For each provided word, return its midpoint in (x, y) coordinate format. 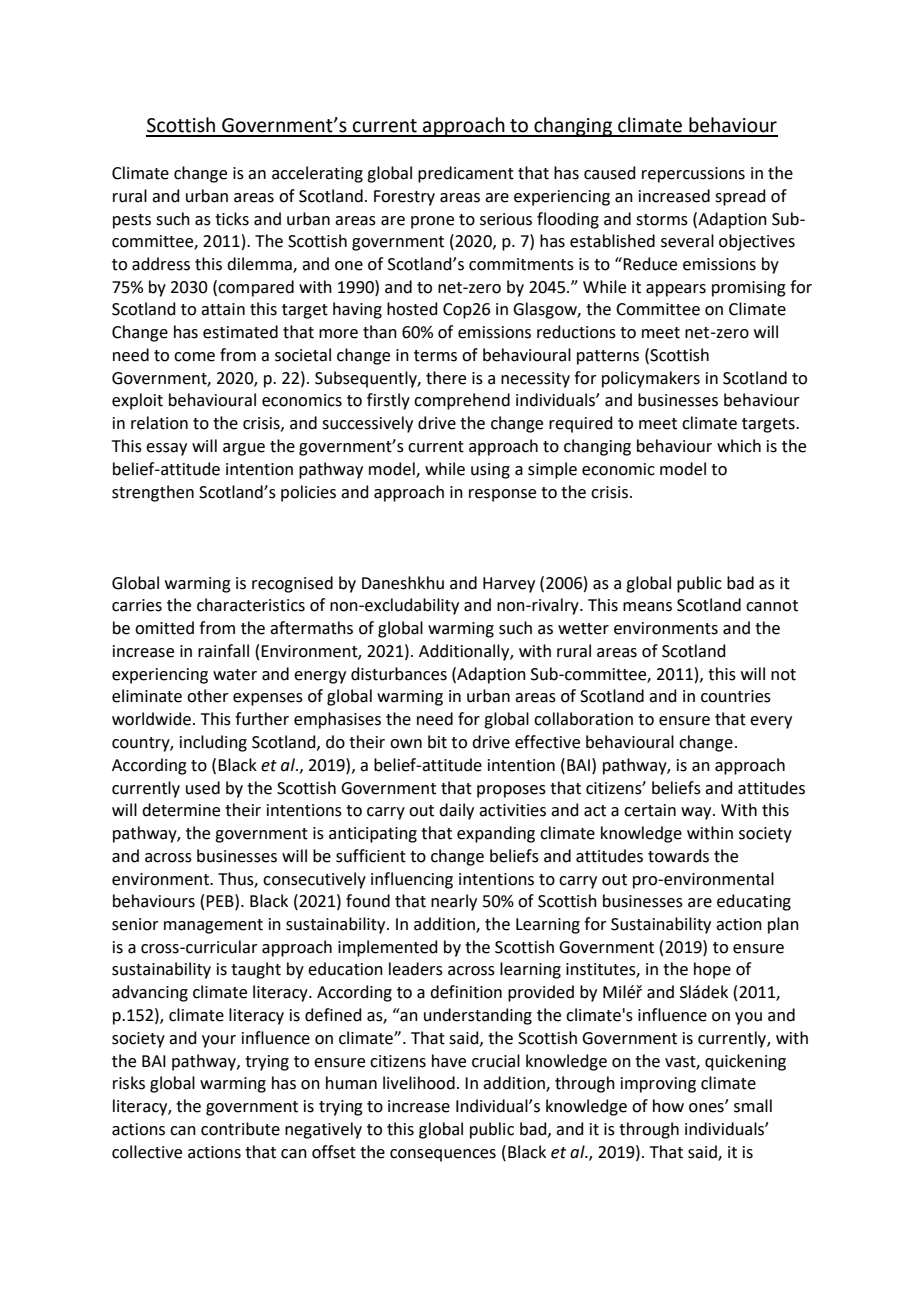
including (213, 743)
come (194, 357)
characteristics (251, 605)
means (647, 607)
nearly (454, 902)
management (213, 926)
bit (437, 742)
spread (740, 197)
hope (712, 970)
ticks (232, 219)
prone (432, 222)
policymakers (651, 379)
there (446, 378)
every (771, 722)
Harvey (509, 585)
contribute (240, 1129)
